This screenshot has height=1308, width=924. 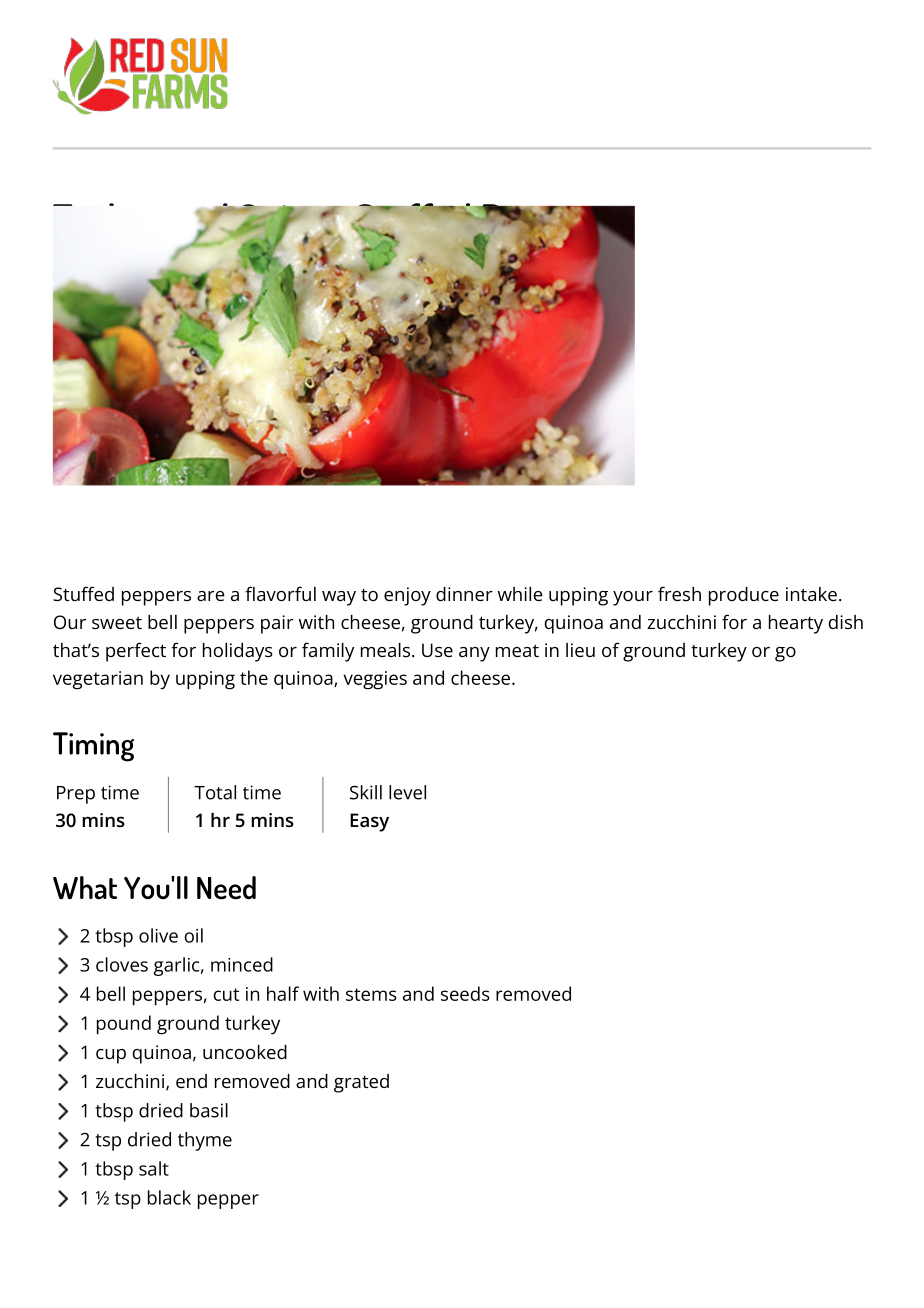 I want to click on stems, so click(x=371, y=994).
